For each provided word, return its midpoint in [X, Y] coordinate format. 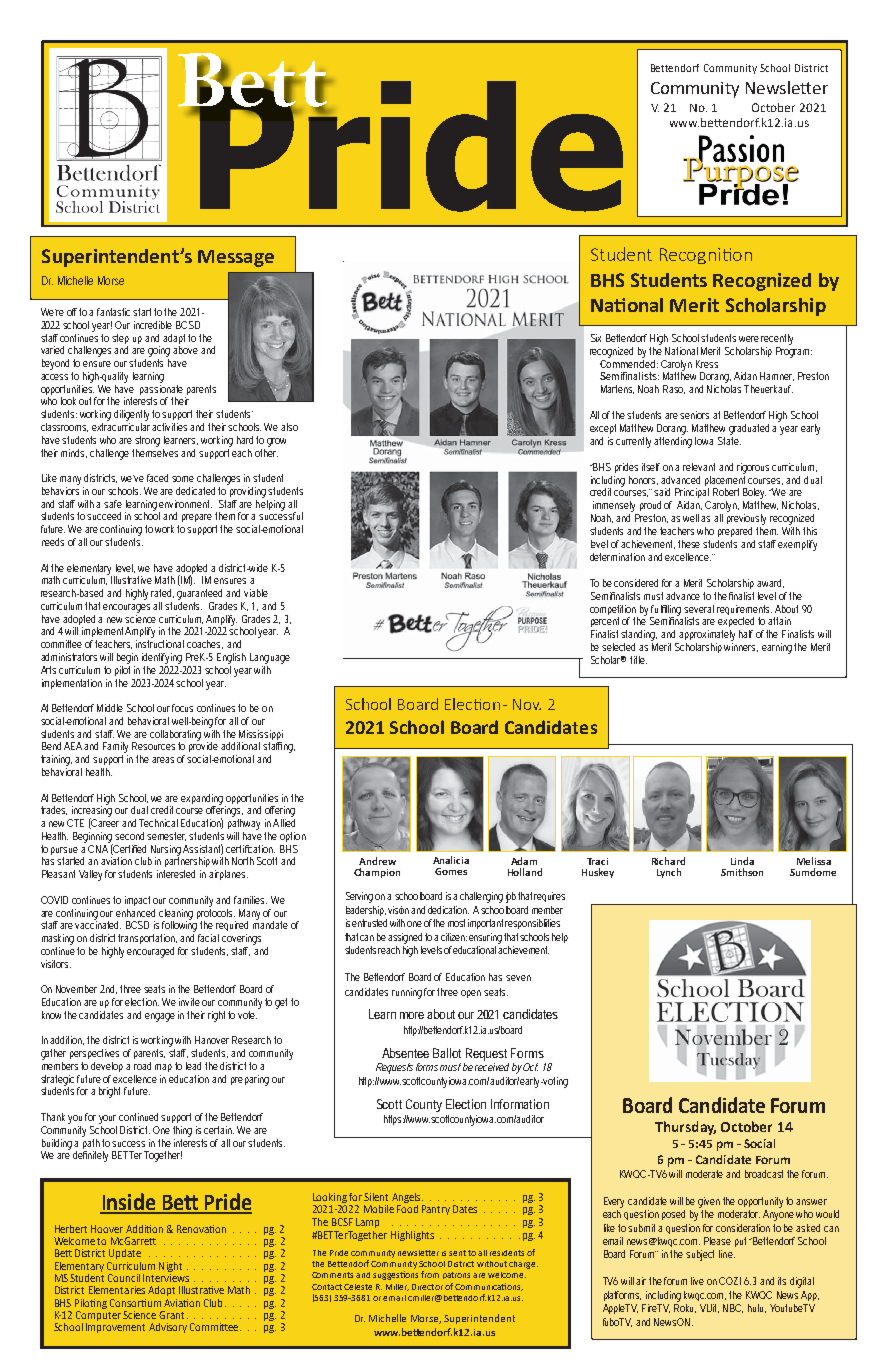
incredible [153, 325]
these [691, 544]
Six [596, 338]
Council [124, 1278]
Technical [158, 823]
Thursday [685, 1128]
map [165, 1068]
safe [113, 504]
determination [617, 557]
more [412, 1015]
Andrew [377, 861]
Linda [742, 861]
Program [794, 351]
